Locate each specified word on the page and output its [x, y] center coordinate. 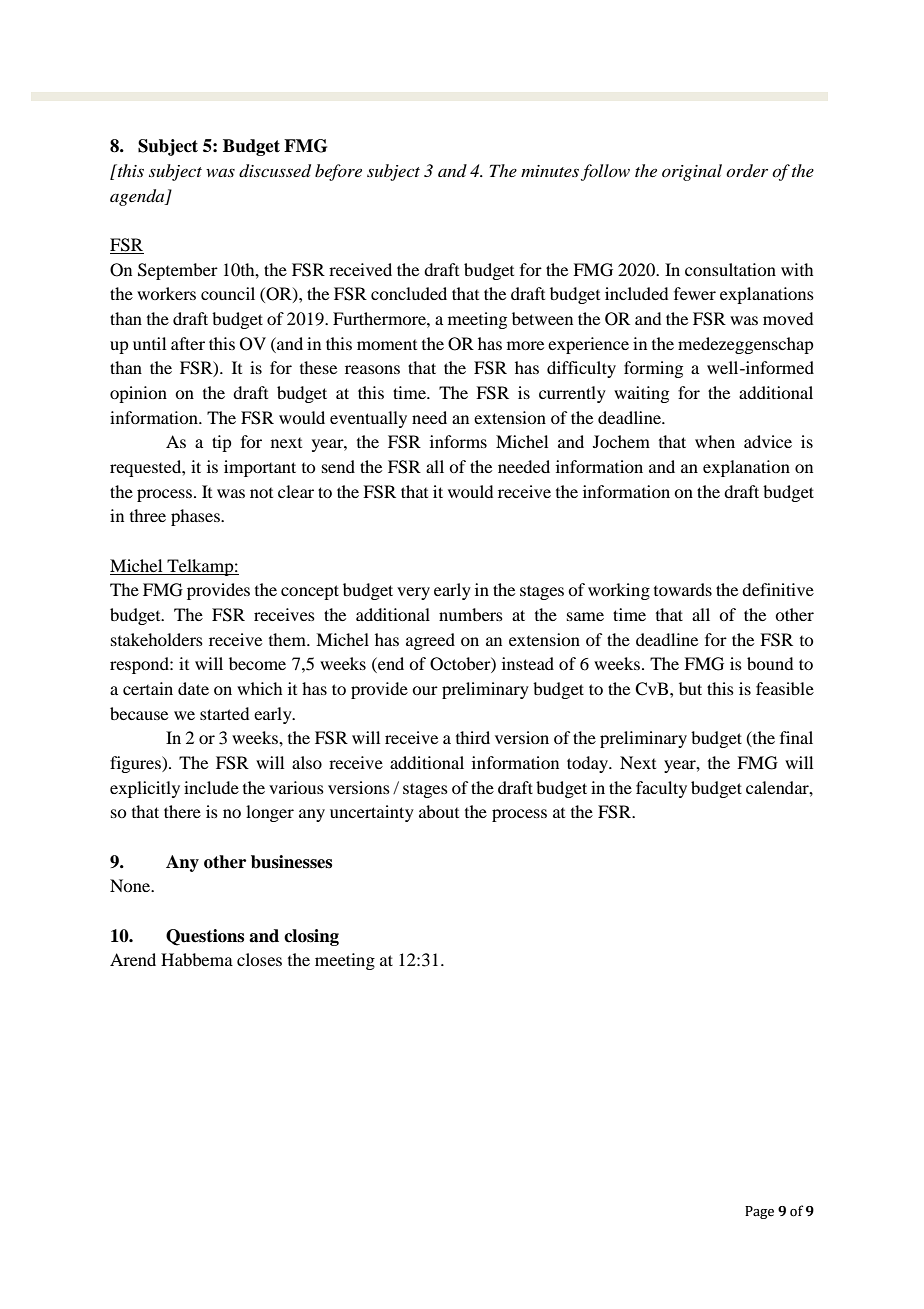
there [182, 811]
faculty [661, 789]
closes [259, 959]
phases [196, 517]
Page [759, 1212]
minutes [550, 171]
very [413, 593]
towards [683, 589]
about [439, 811]
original [692, 172]
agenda [138, 197]
